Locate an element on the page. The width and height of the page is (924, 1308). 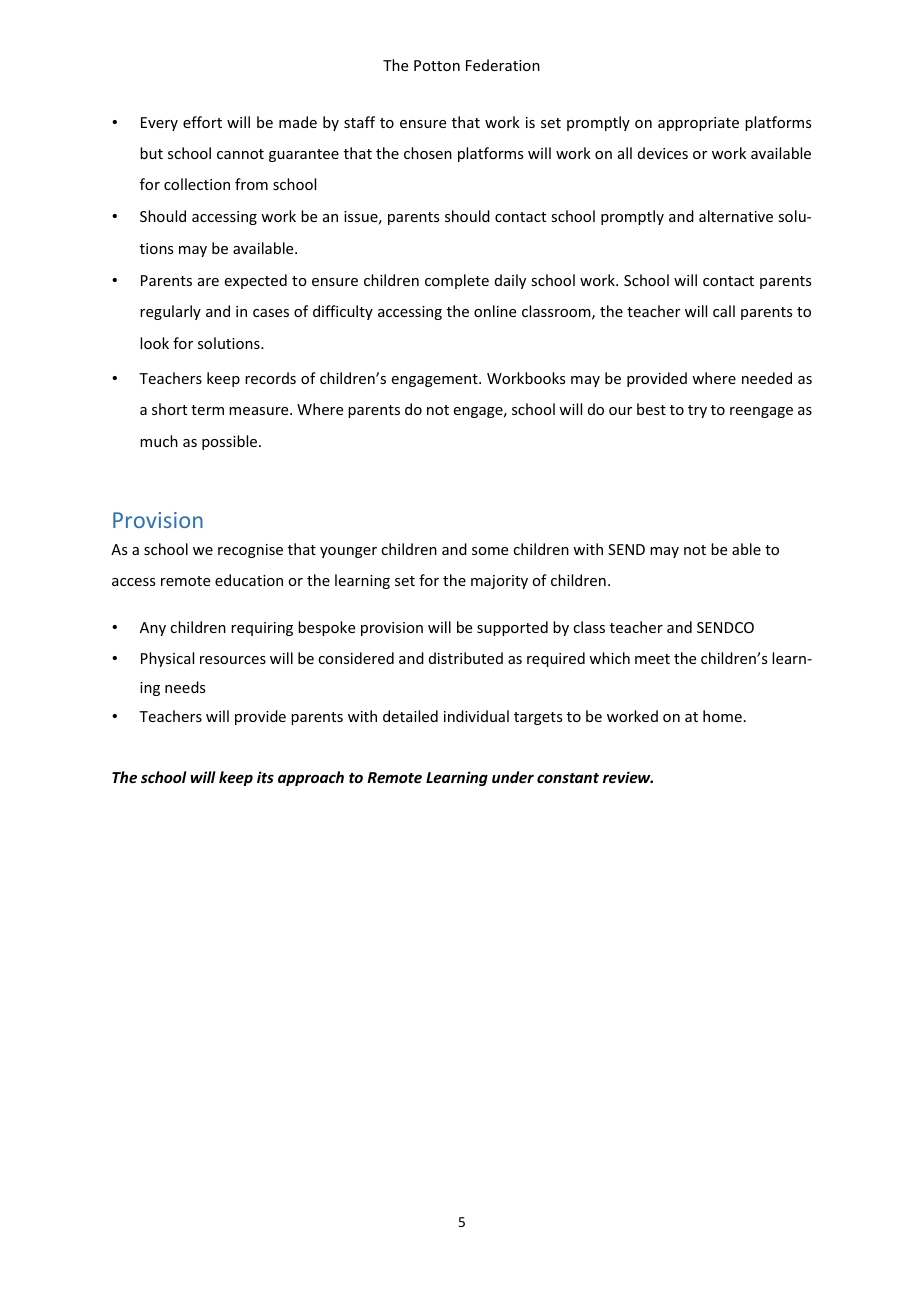
appropriate is located at coordinates (698, 124).
